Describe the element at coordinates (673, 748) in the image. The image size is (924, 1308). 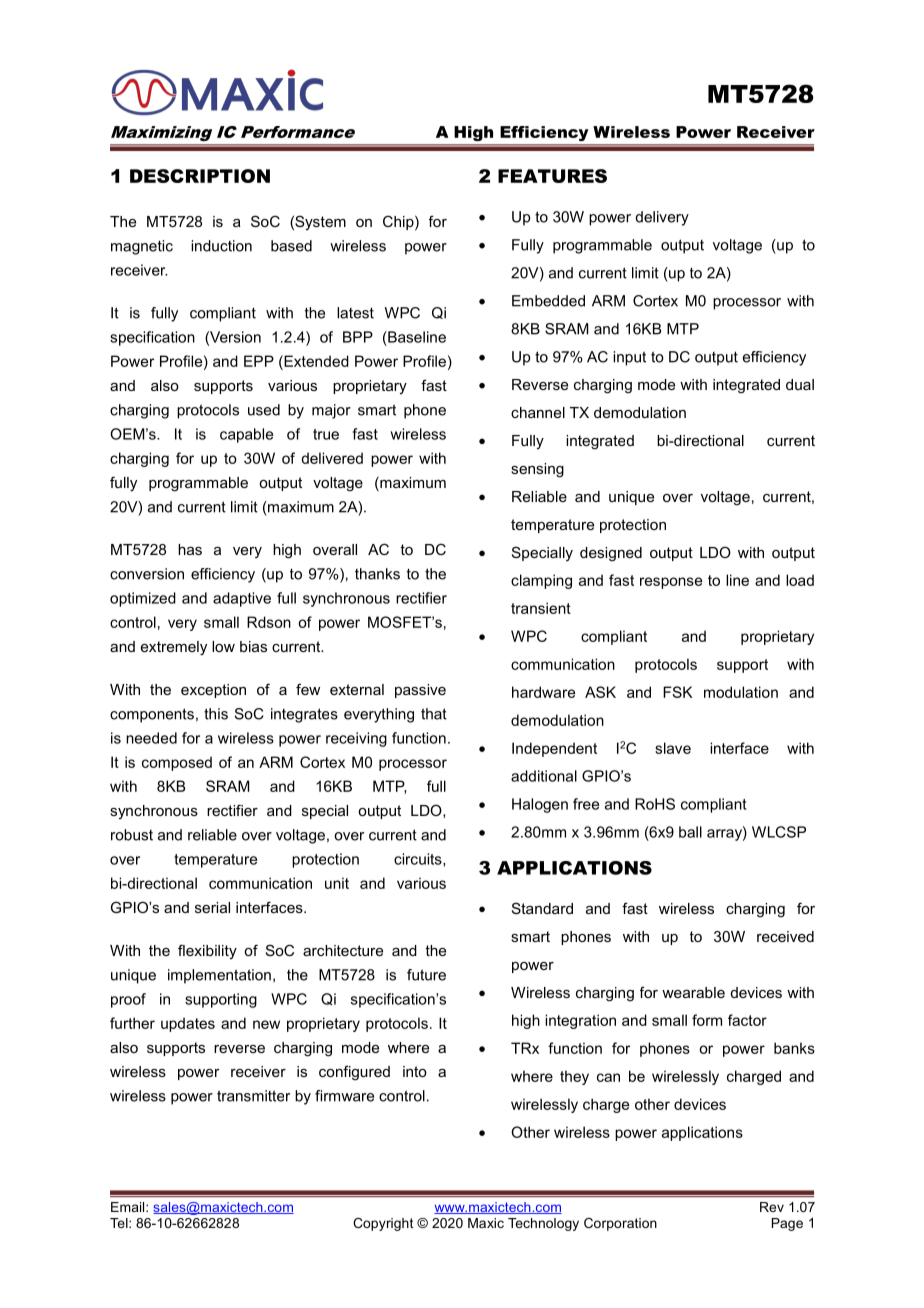
I see `slave` at that location.
